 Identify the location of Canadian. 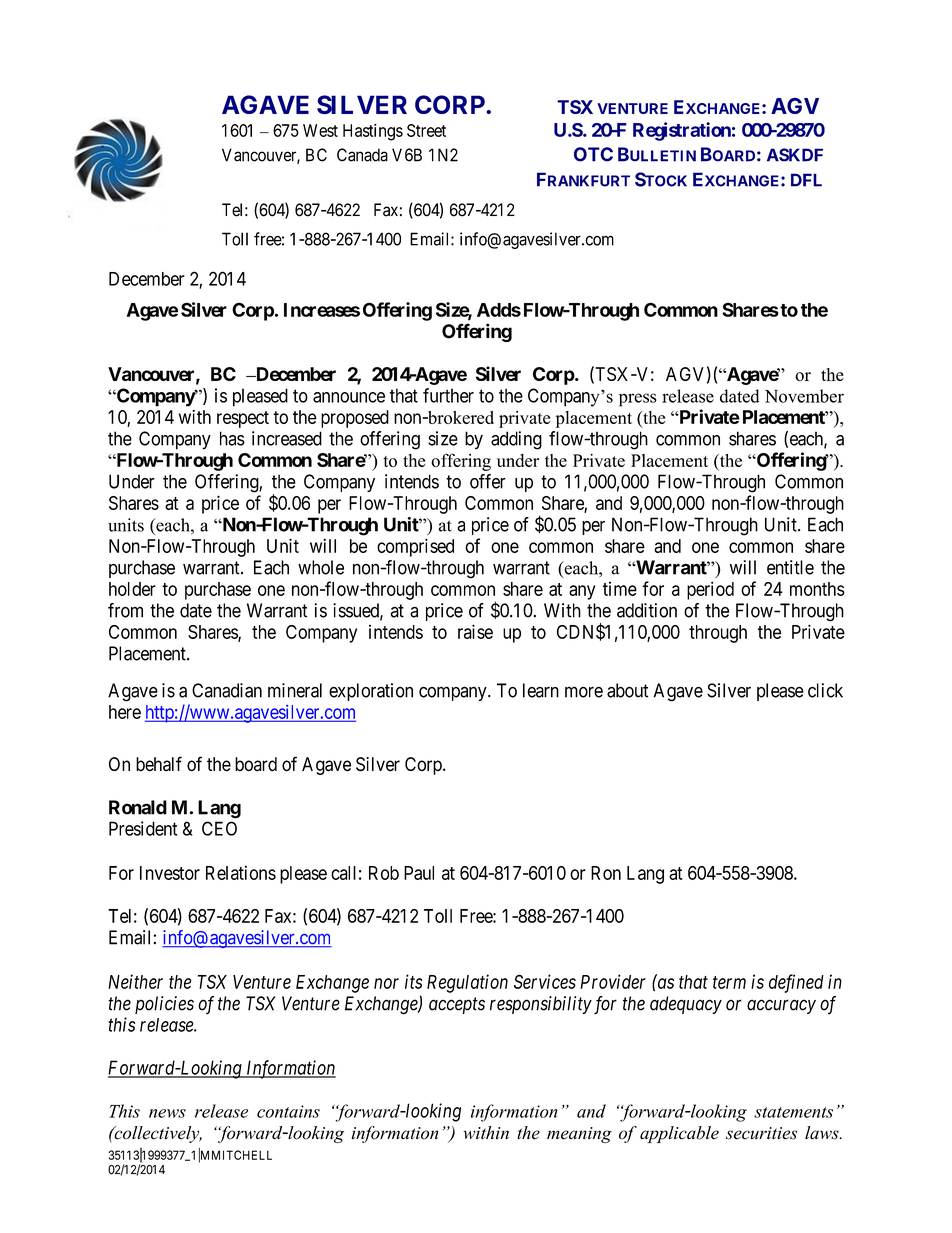
(227, 690).
